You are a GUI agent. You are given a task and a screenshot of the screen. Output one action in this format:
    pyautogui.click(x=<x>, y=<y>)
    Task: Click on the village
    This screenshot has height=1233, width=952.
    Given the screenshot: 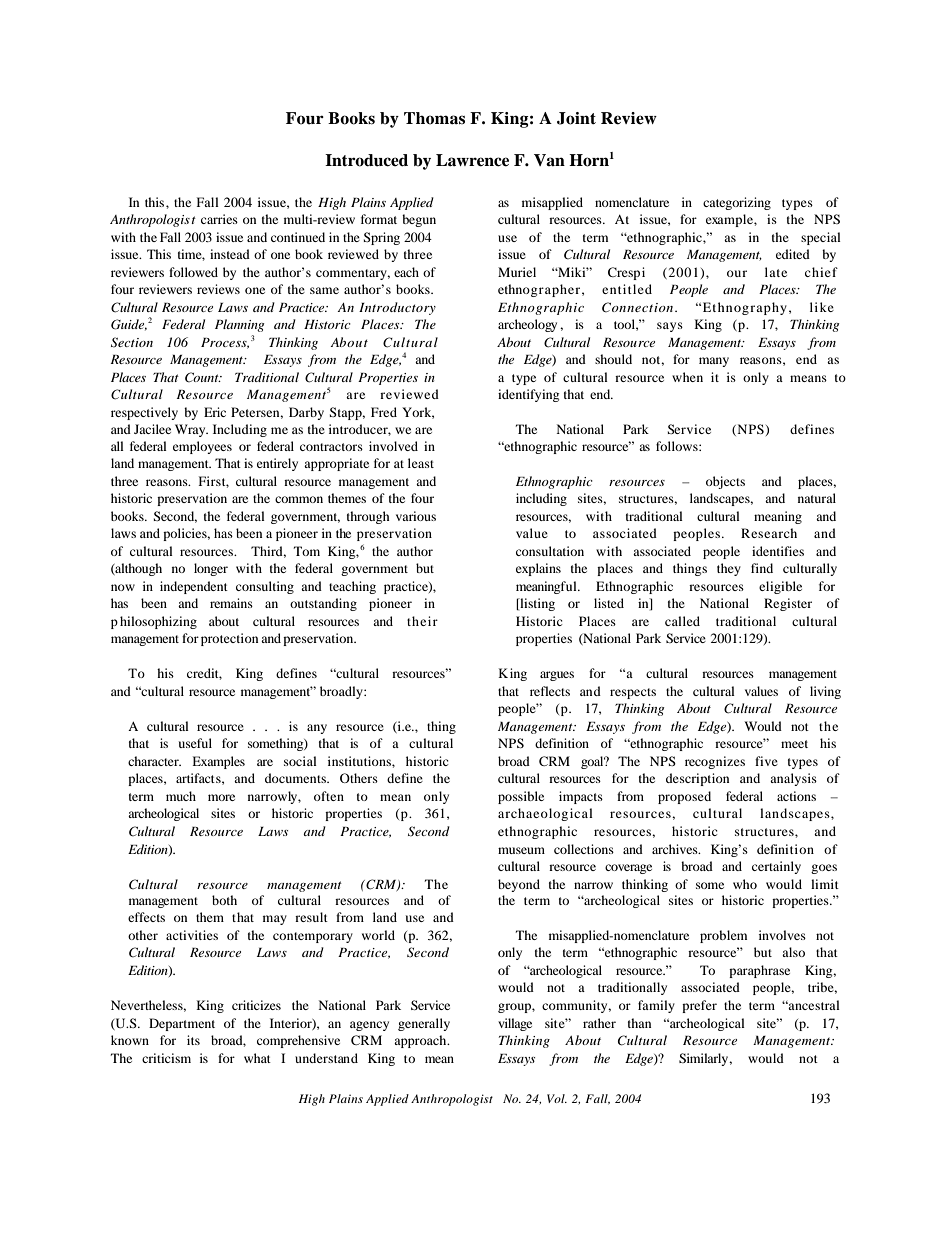 What is the action you would take?
    pyautogui.click(x=515, y=1024)
